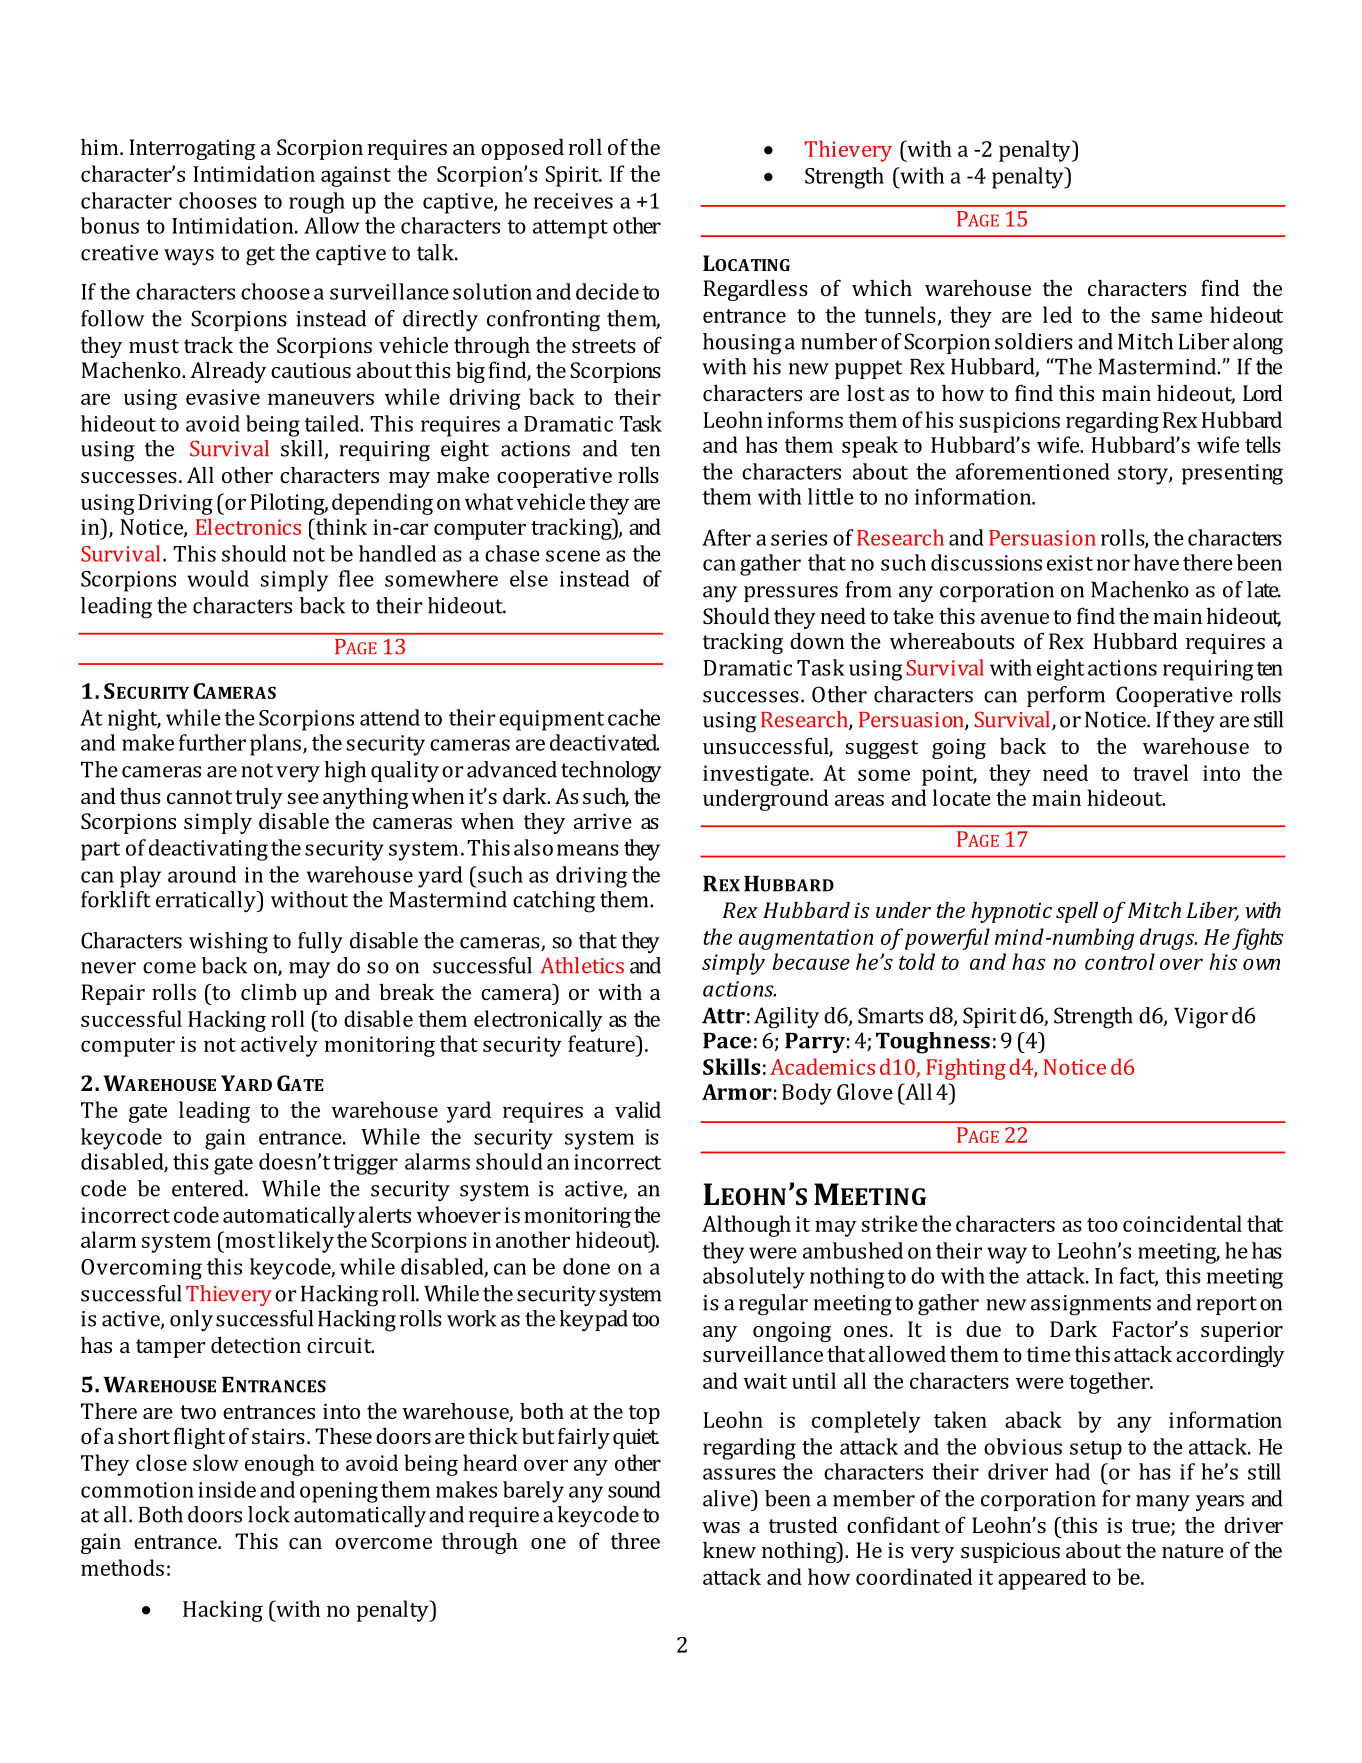  I want to click on Interrogating, so click(192, 149).
